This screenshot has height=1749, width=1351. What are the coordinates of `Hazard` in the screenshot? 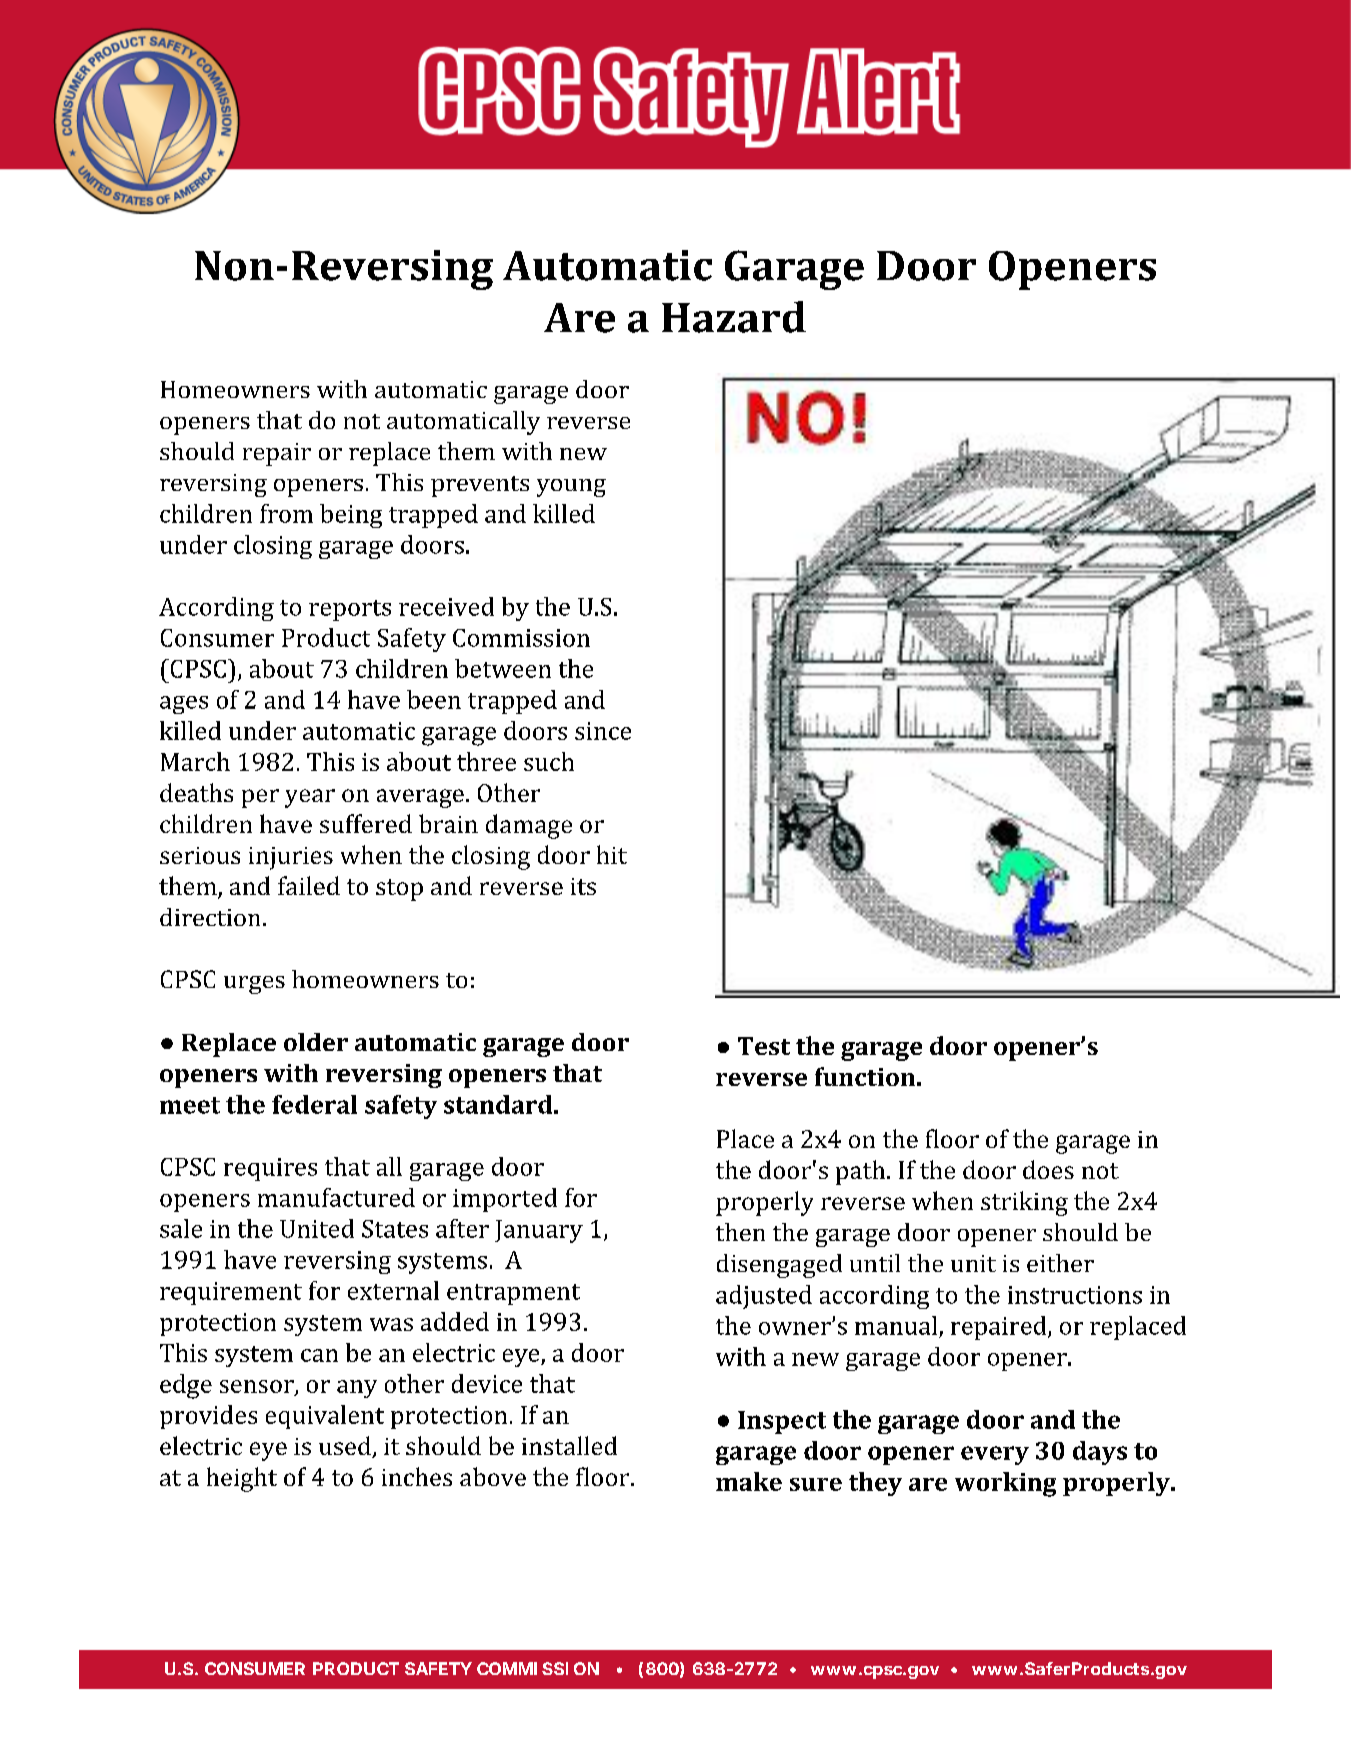 It's located at (734, 317).
